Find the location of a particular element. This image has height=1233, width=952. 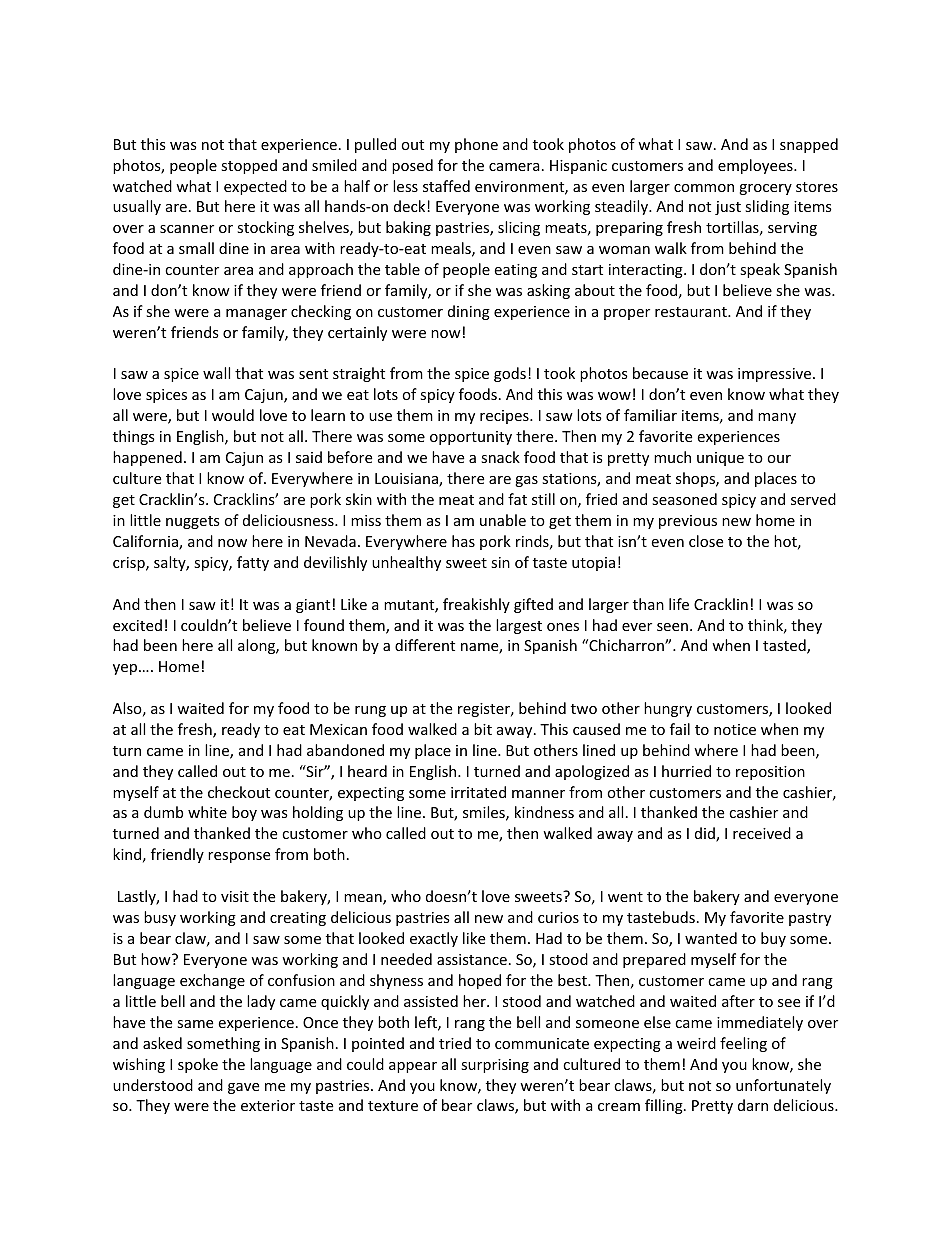

staffed is located at coordinates (446, 186).
